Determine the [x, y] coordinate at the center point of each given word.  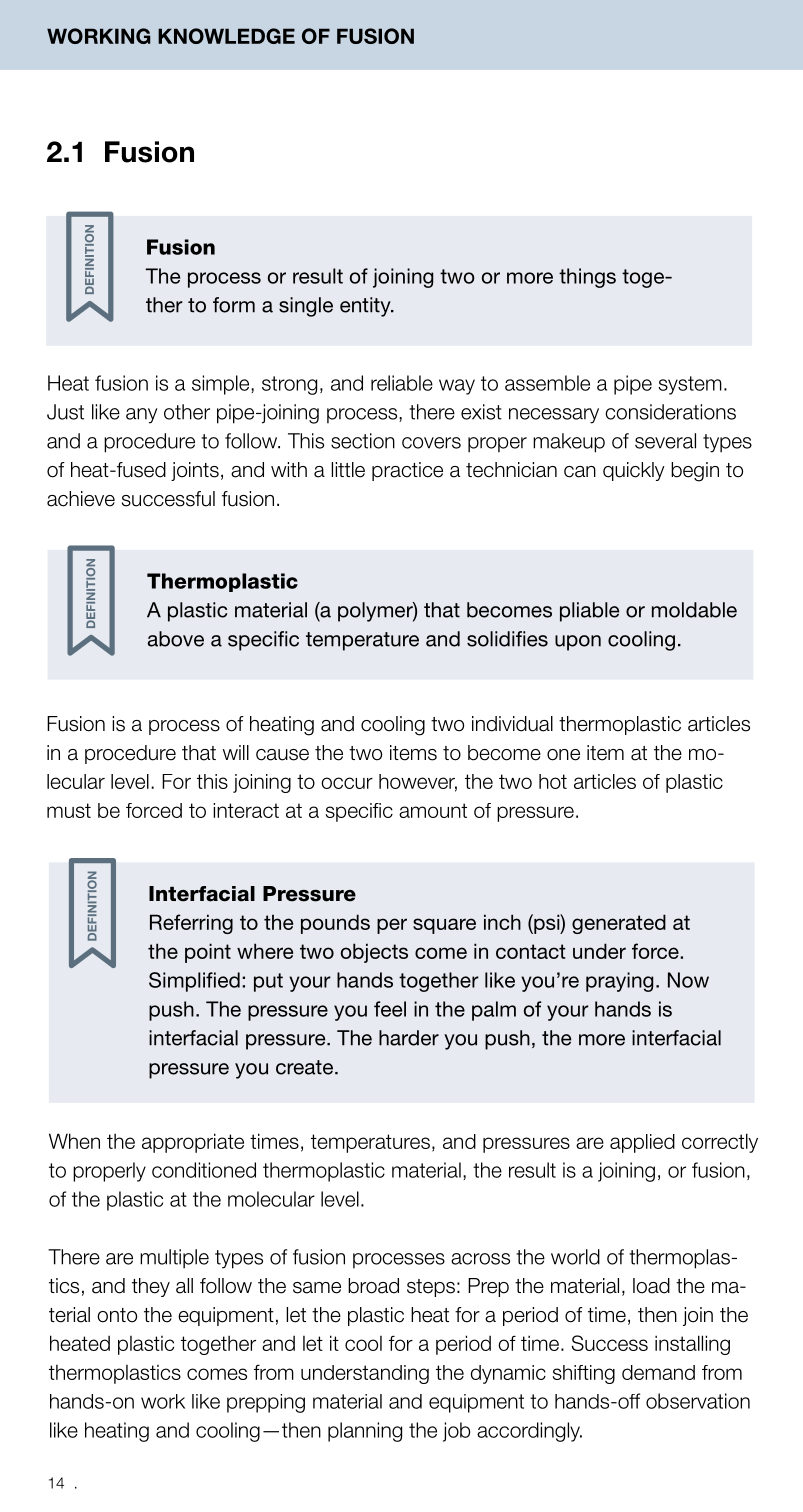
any [142, 416]
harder [409, 1038]
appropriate [193, 1143]
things [587, 278]
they [151, 1287]
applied [642, 1143]
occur [347, 783]
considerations [670, 412]
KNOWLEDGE [226, 36]
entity [366, 307]
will [236, 752]
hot [553, 781]
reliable [402, 383]
